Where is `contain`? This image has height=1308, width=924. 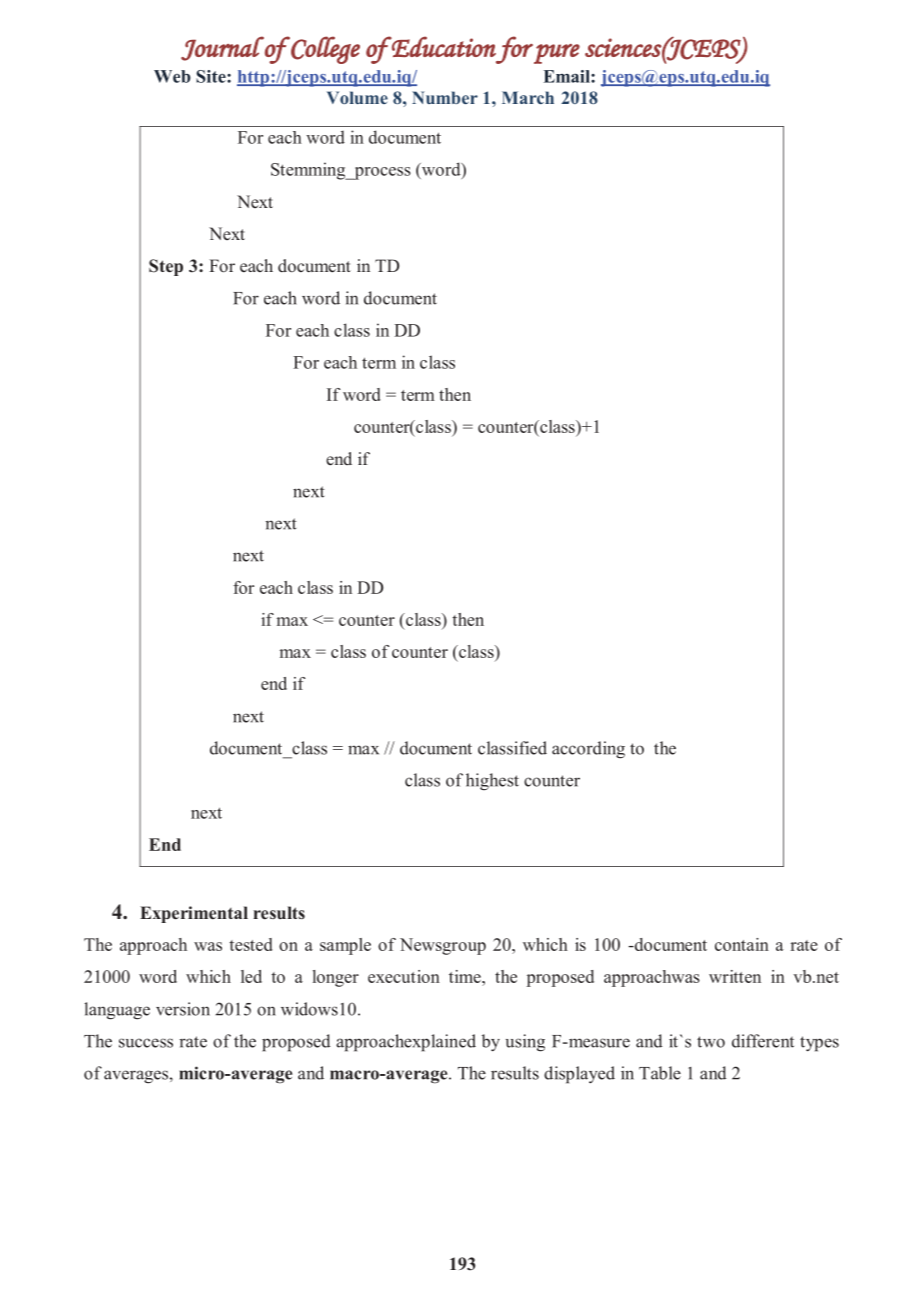 contain is located at coordinates (742, 944).
